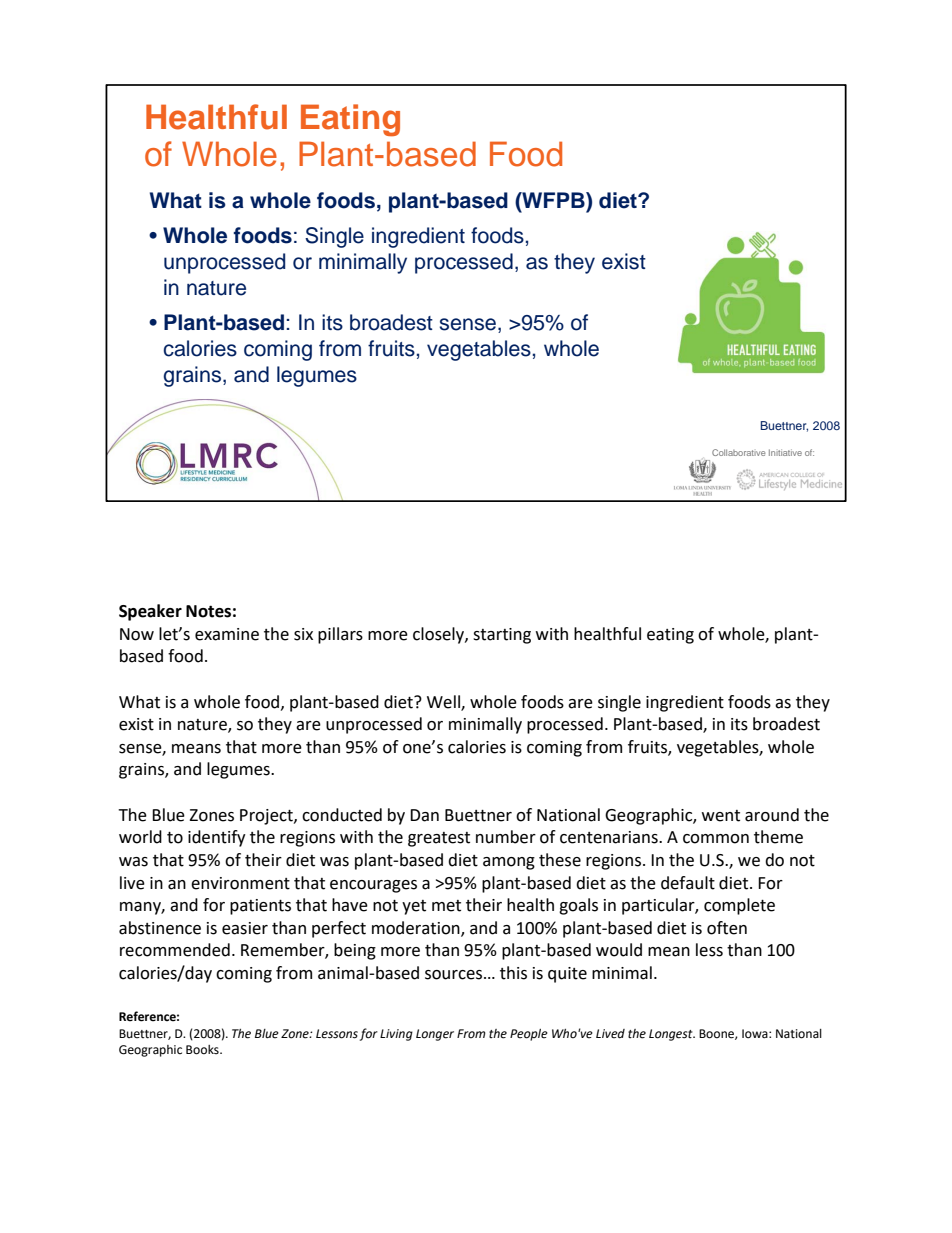  I want to click on identify, so click(217, 838).
